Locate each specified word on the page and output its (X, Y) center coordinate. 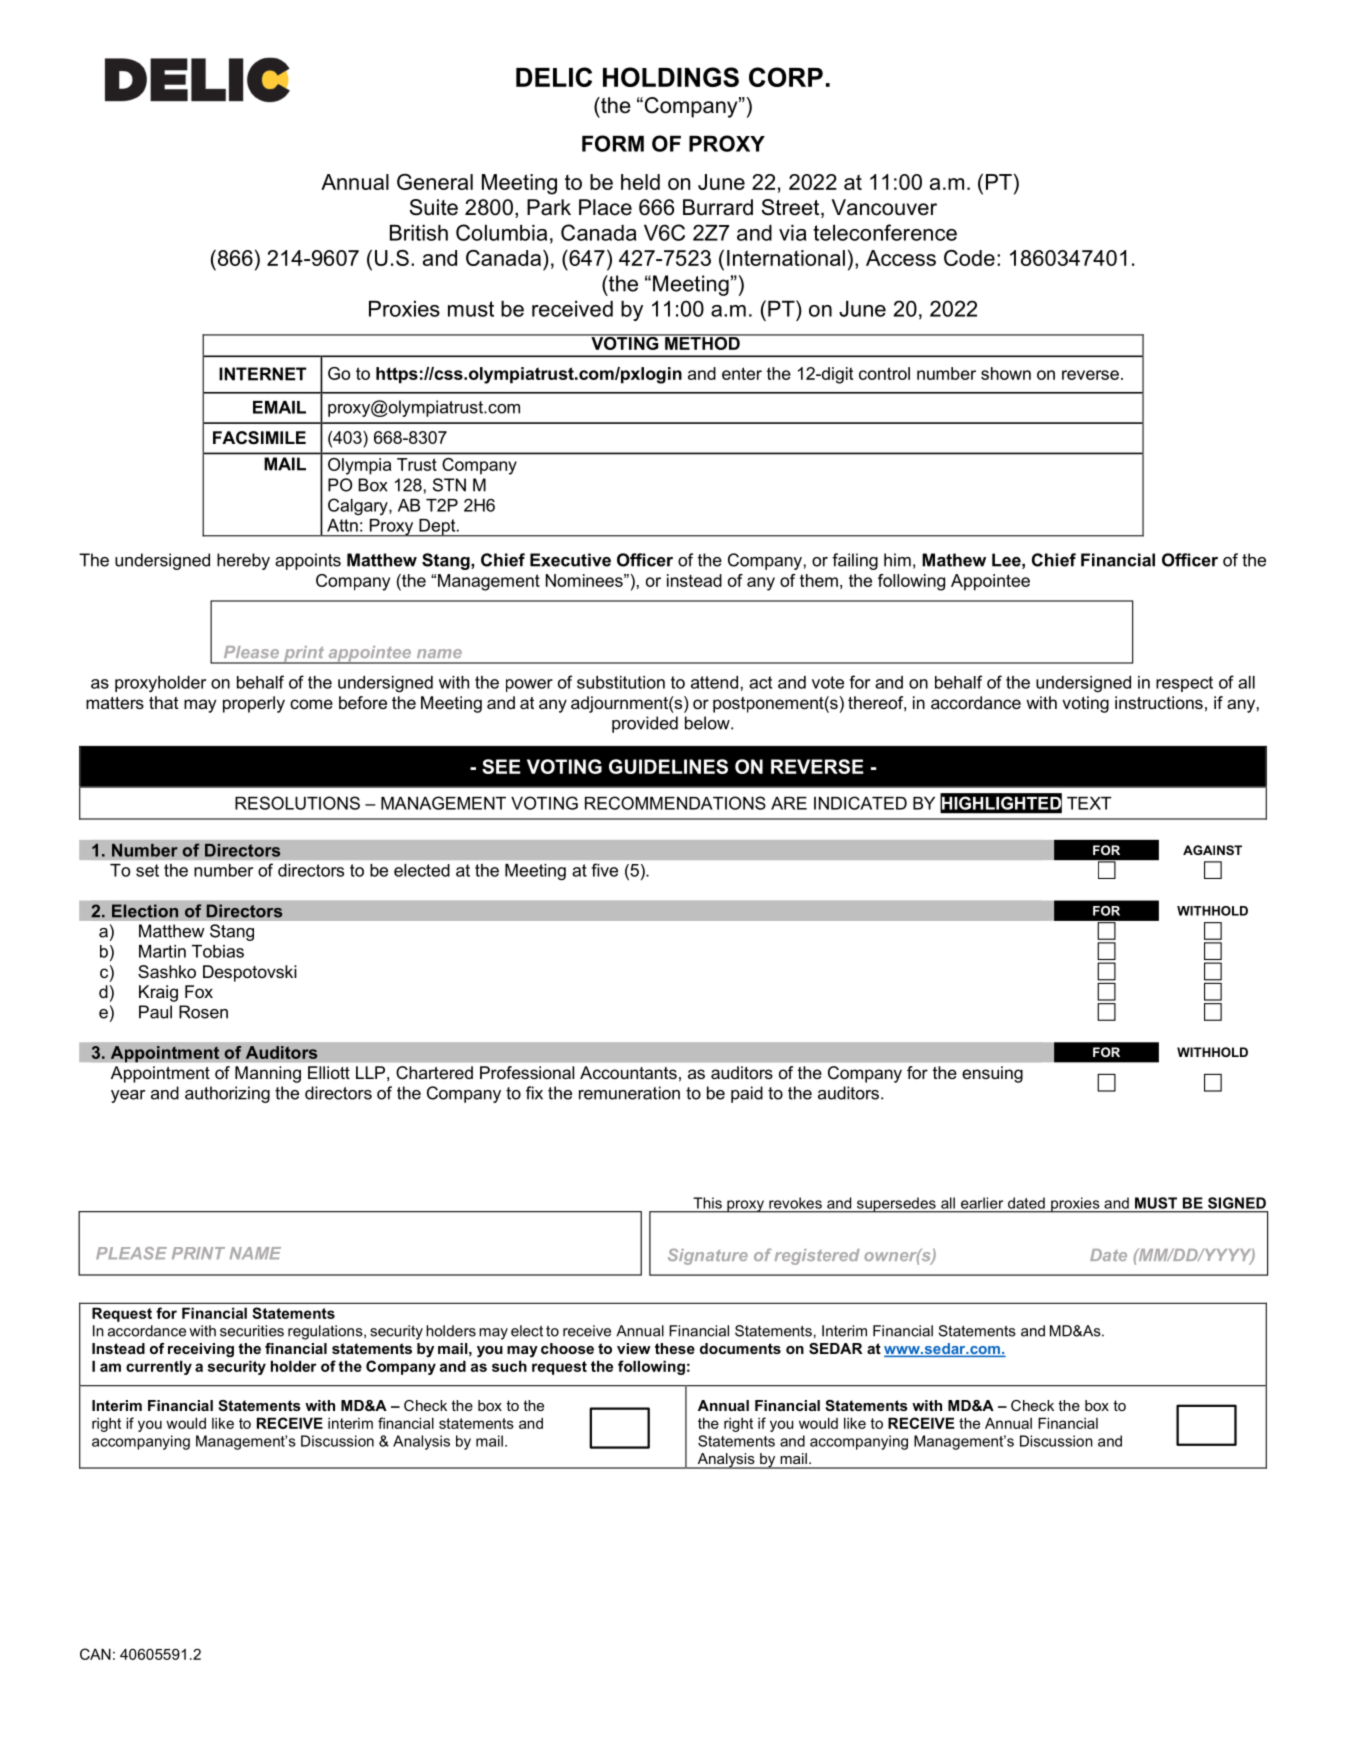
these (675, 1348)
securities (252, 1331)
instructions (1159, 702)
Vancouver (884, 207)
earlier (982, 1203)
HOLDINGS (671, 77)
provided (645, 724)
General (435, 182)
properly (254, 704)
